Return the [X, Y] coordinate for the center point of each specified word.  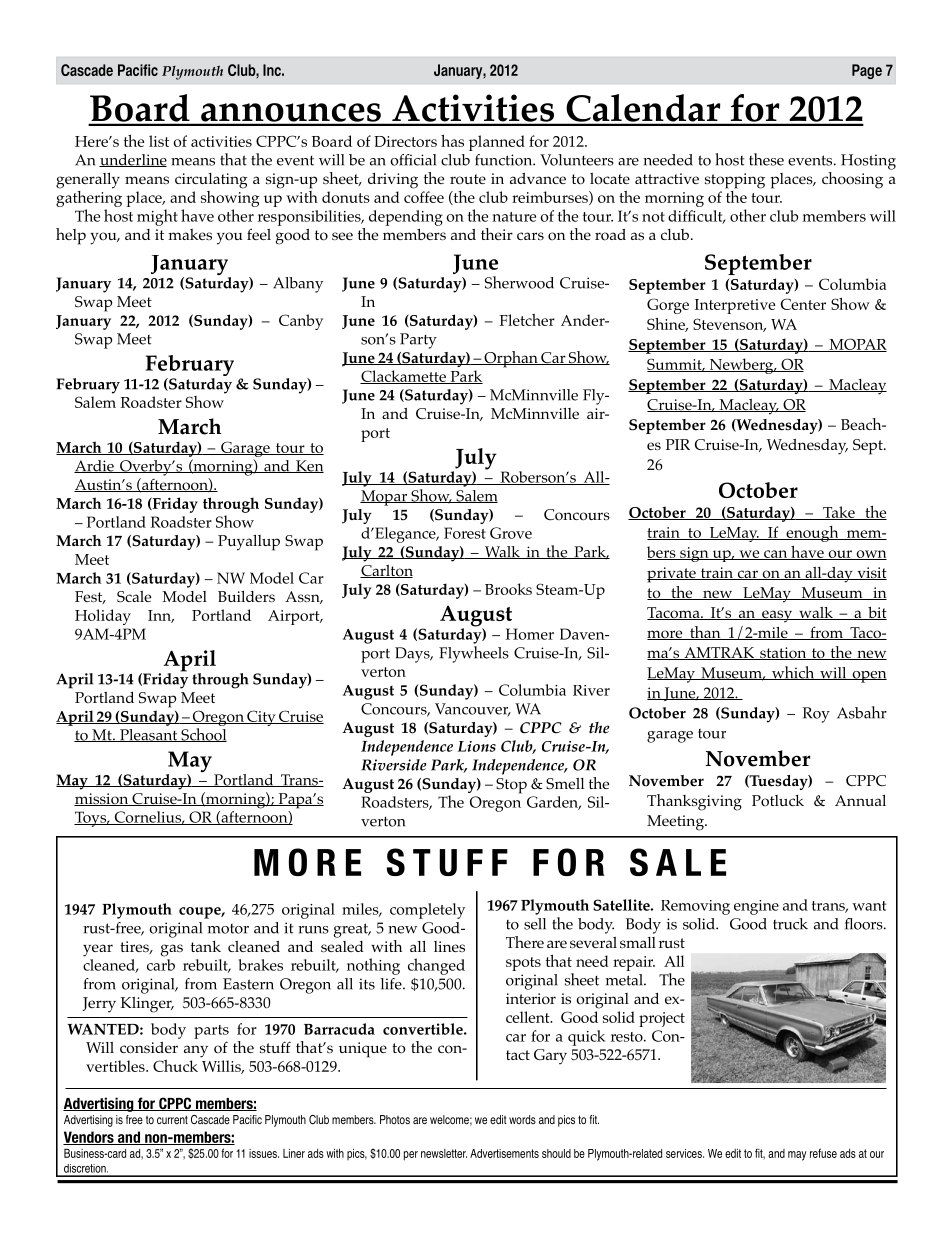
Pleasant [149, 735]
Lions [477, 746]
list [159, 141]
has [452, 140]
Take [839, 513]
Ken [309, 466]
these [766, 159]
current [172, 1119]
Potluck [778, 801]
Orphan [511, 359]
